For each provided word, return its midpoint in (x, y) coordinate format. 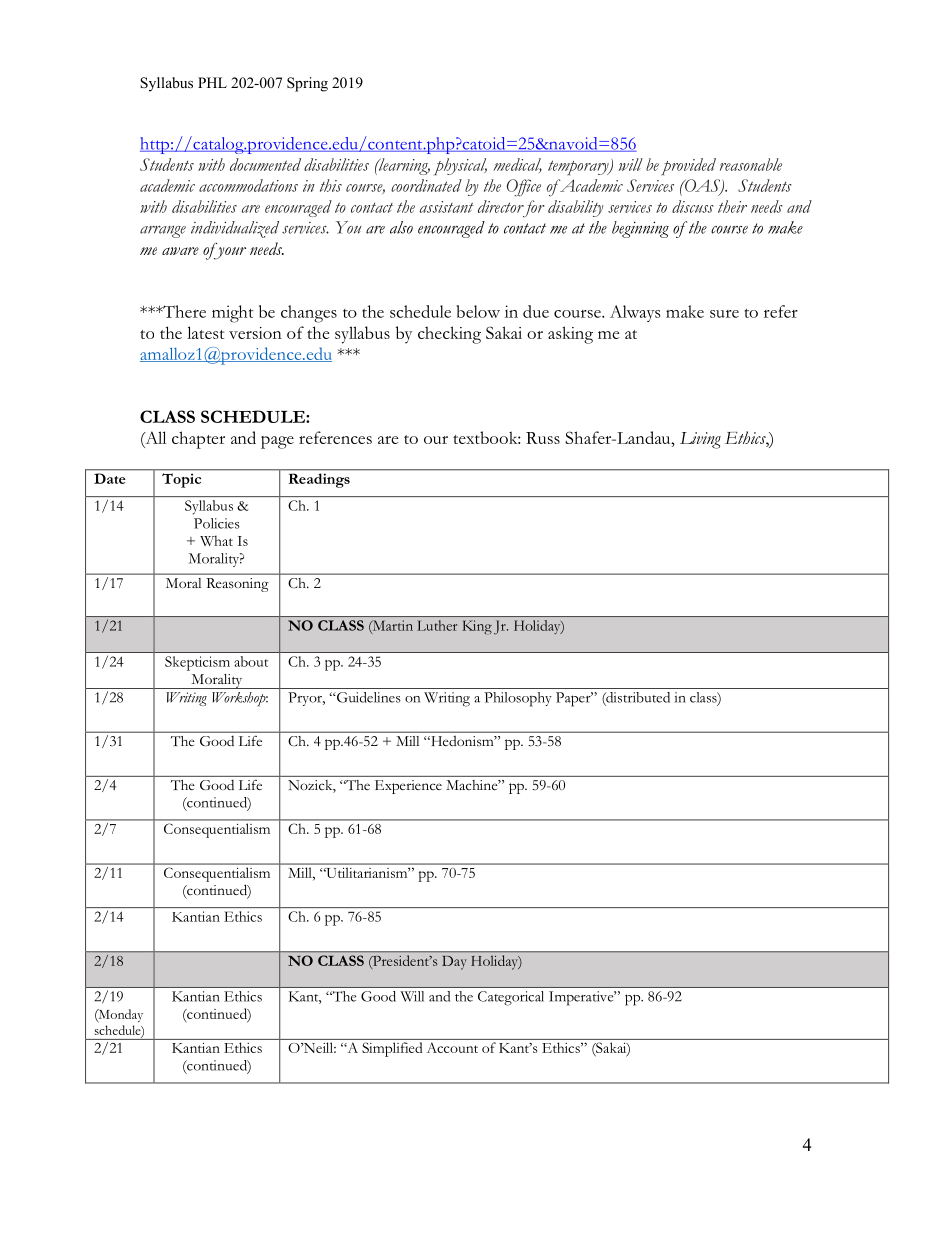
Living (700, 440)
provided (688, 166)
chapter (198, 440)
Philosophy (518, 699)
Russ (543, 438)
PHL (212, 82)
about (251, 661)
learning (403, 166)
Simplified (392, 1049)
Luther (437, 625)
